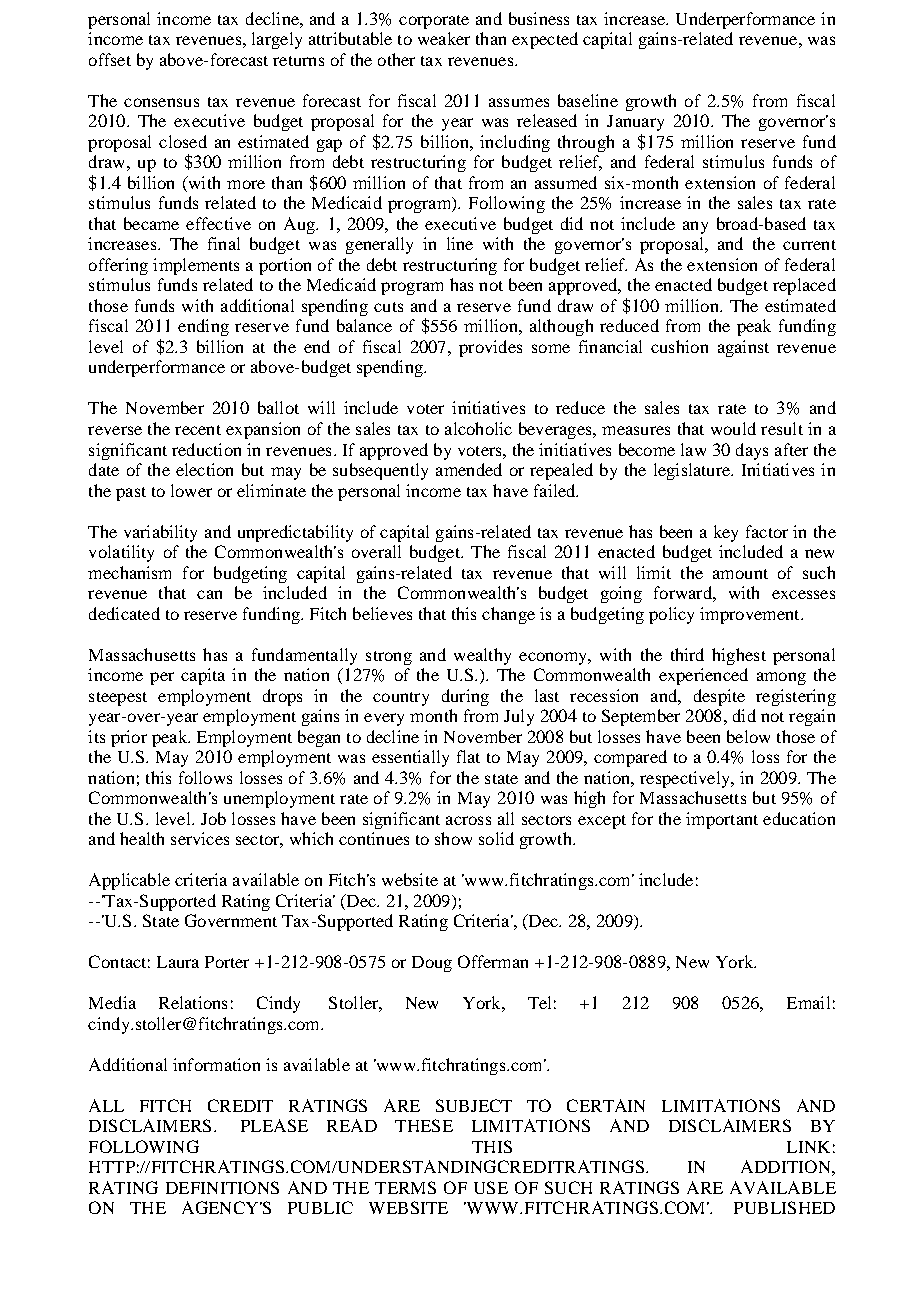  Describe the element at coordinates (196, 266) in the document. I see `implements` at that location.
